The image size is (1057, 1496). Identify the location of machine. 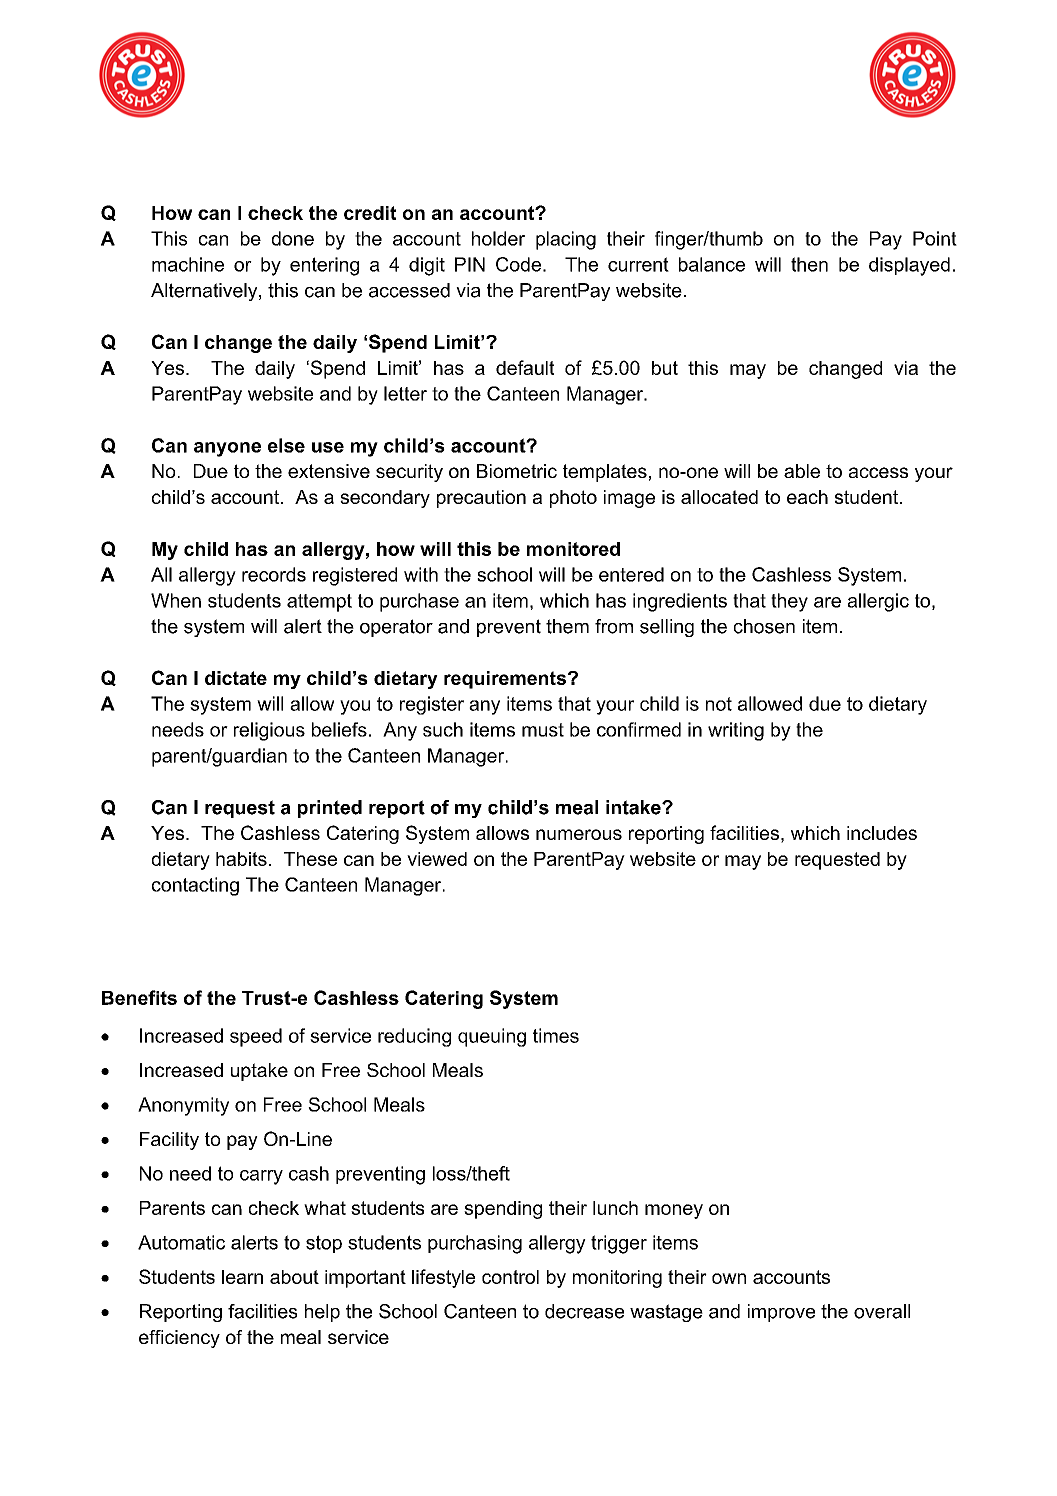
(188, 264).
